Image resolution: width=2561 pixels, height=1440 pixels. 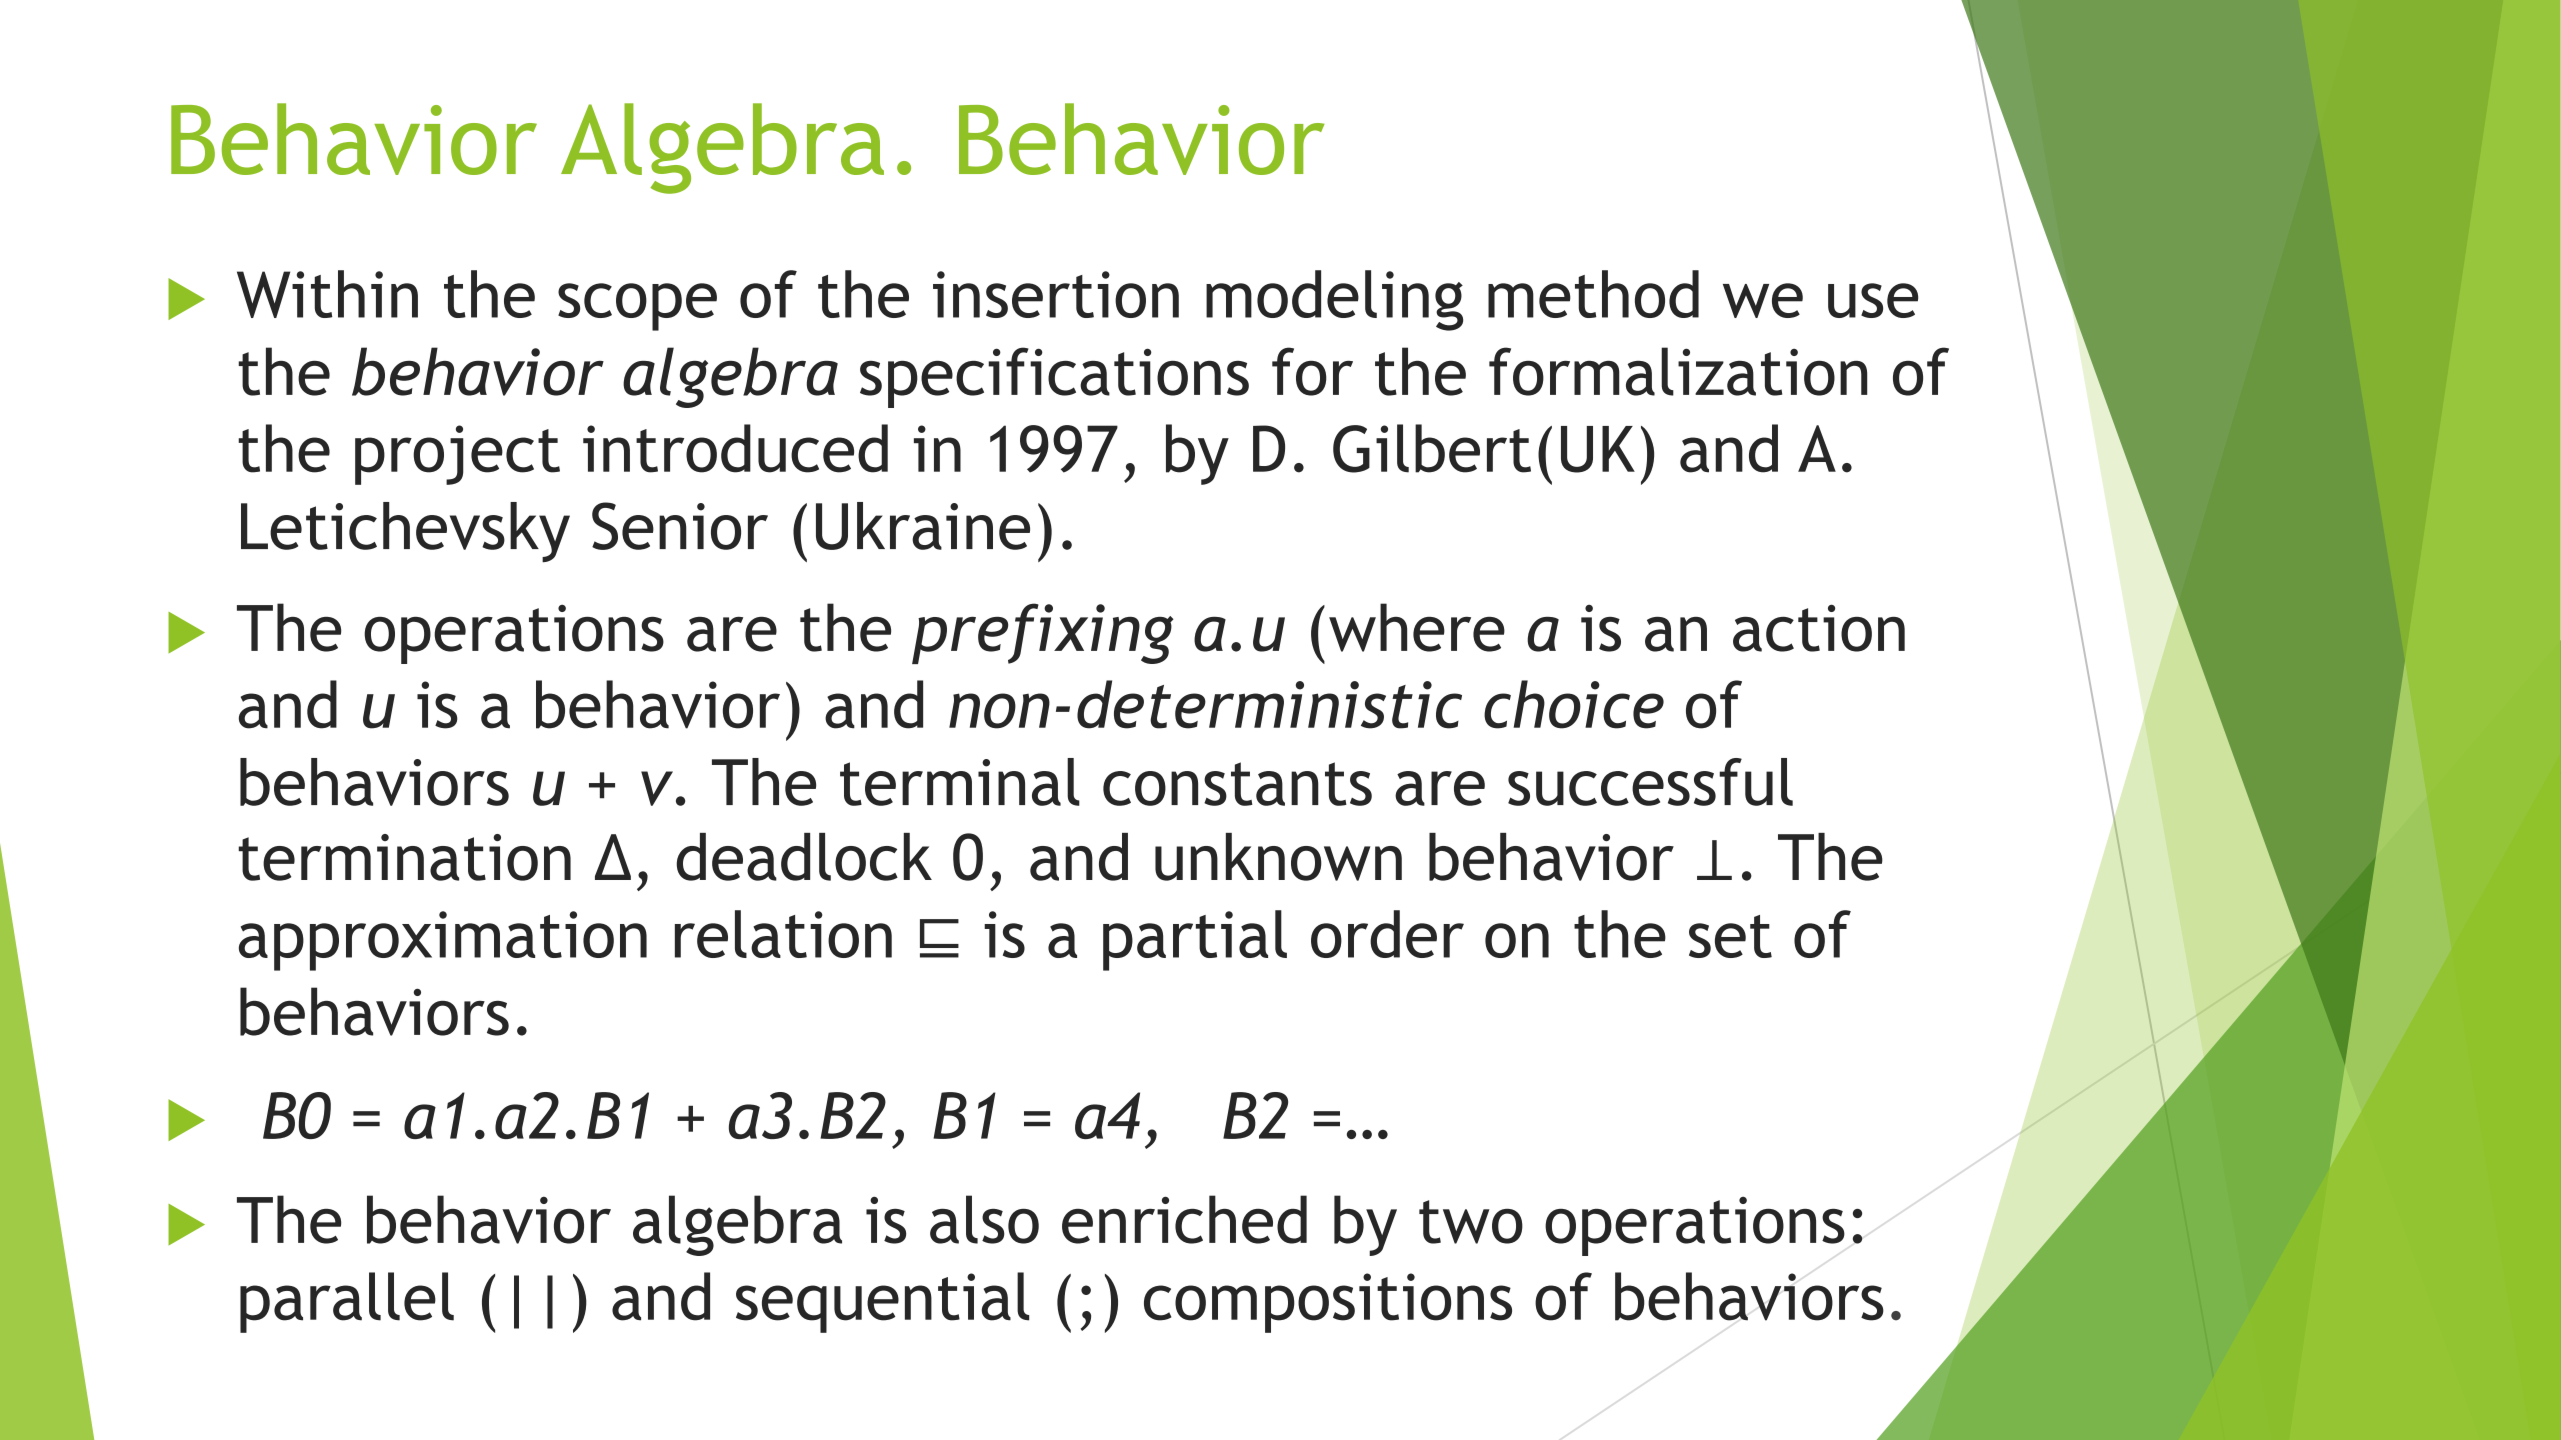 What do you see at coordinates (347, 1302) in the screenshot?
I see `parallel` at bounding box center [347, 1302].
